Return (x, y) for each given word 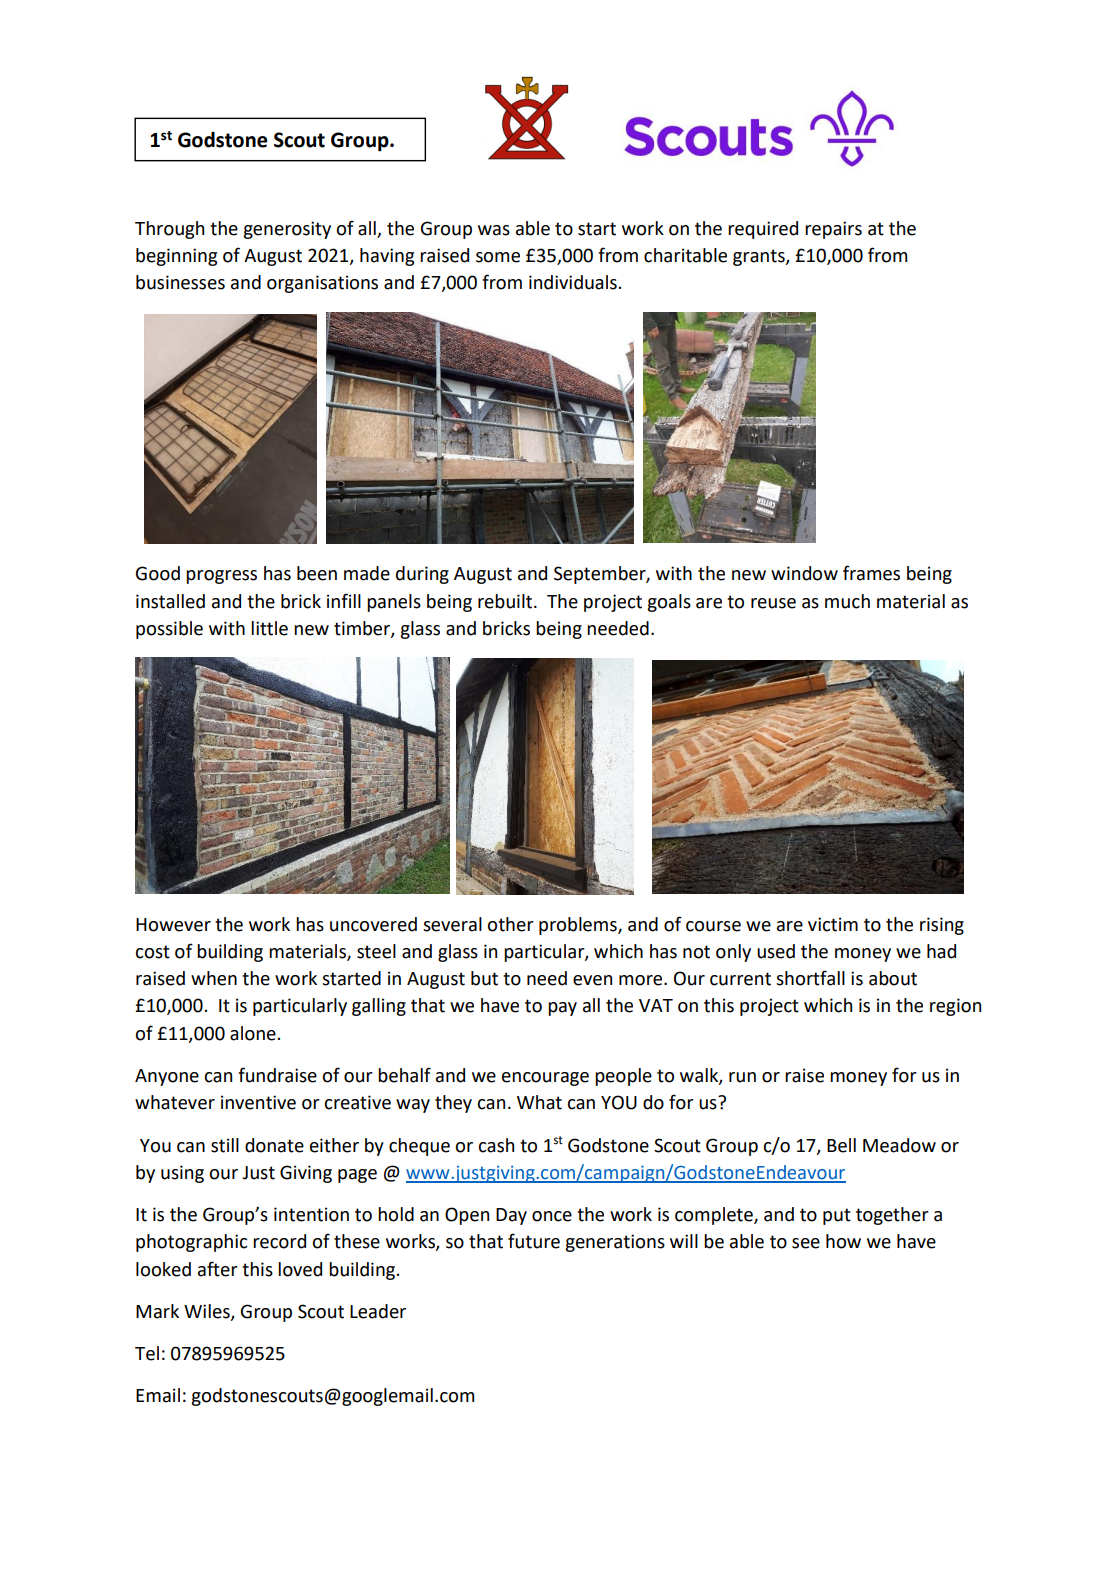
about (893, 978)
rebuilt (506, 601)
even (592, 980)
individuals (574, 282)
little (269, 628)
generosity (287, 230)
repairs (833, 230)
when (214, 978)
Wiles (208, 1312)
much (847, 601)
